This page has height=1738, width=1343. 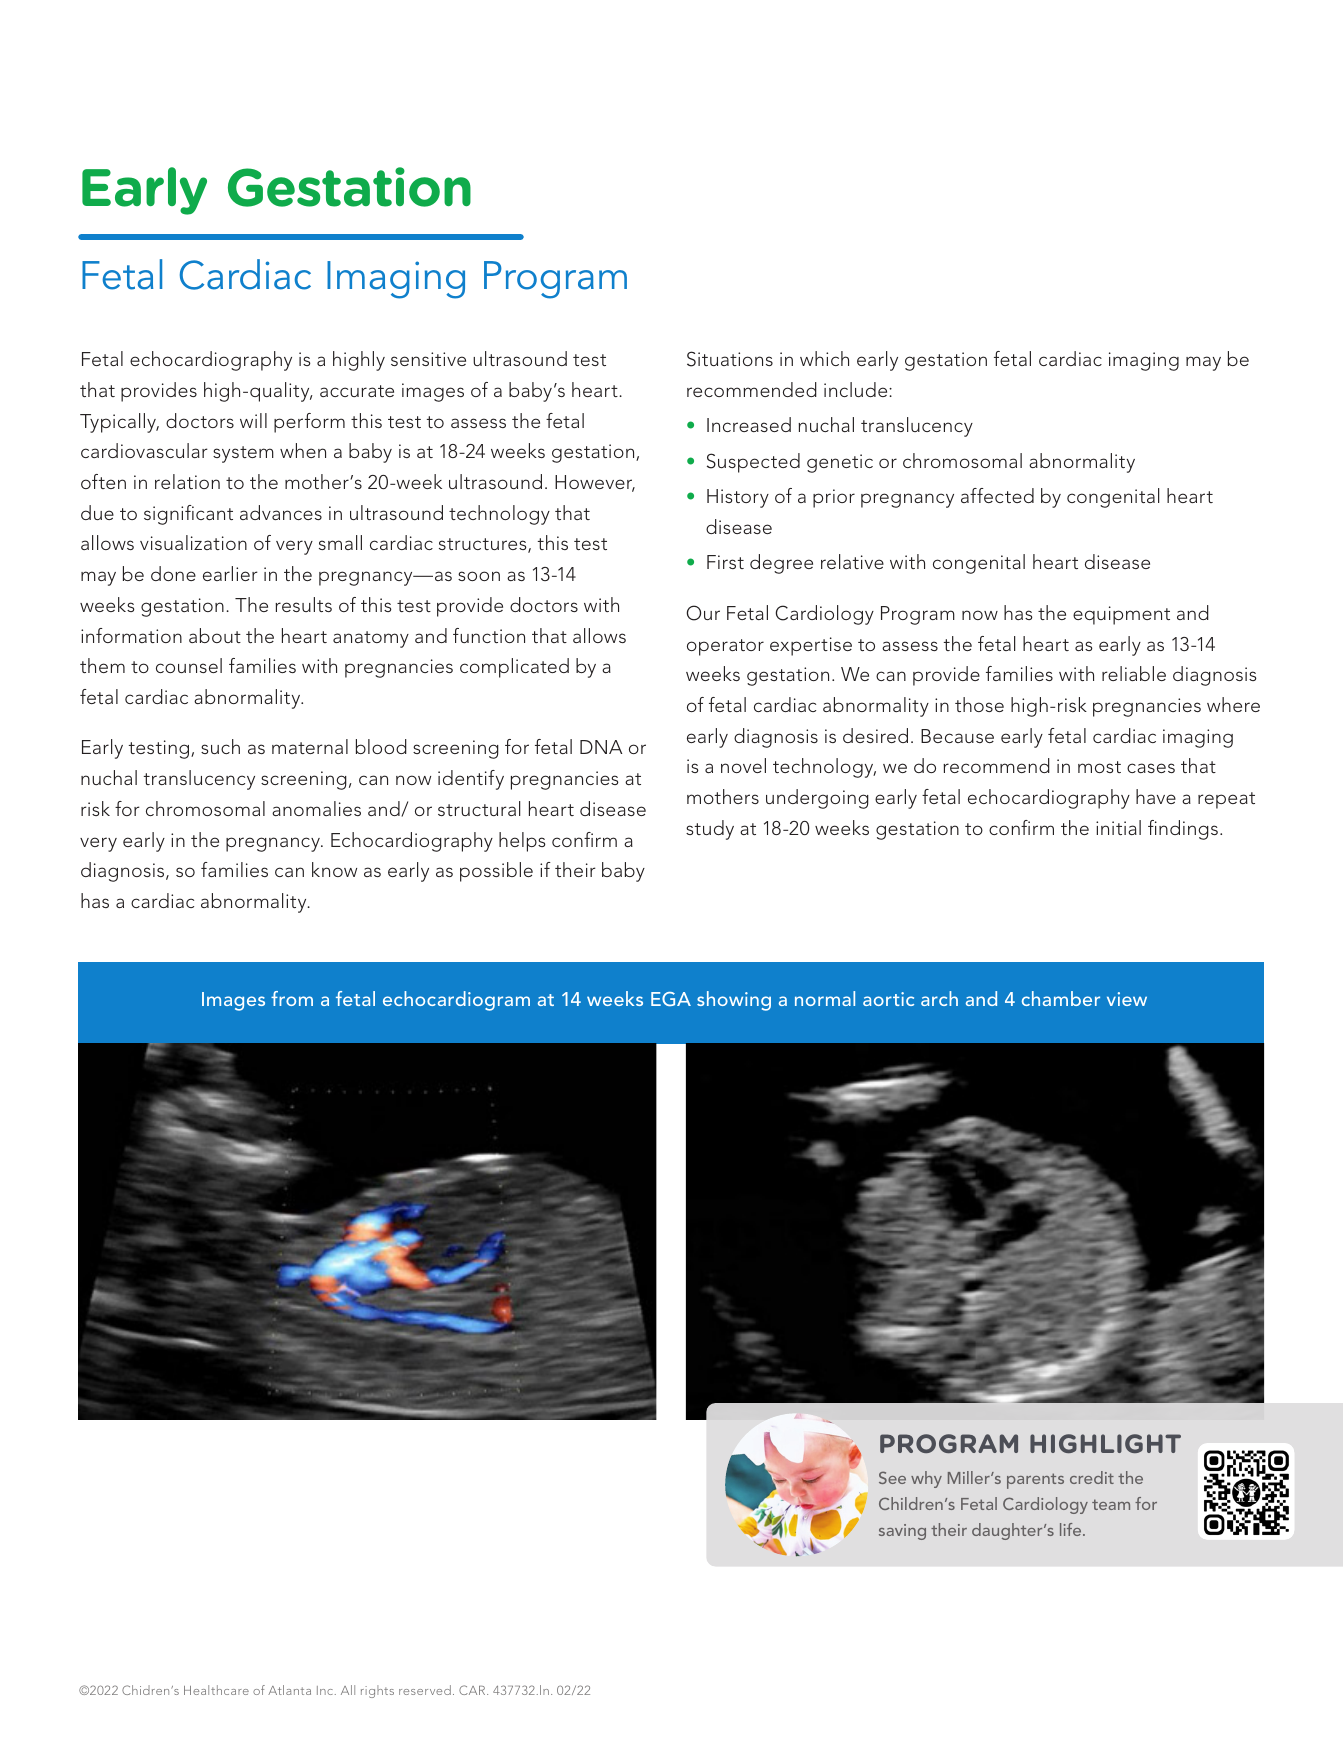 I want to click on reserved, so click(x=425, y=1690).
